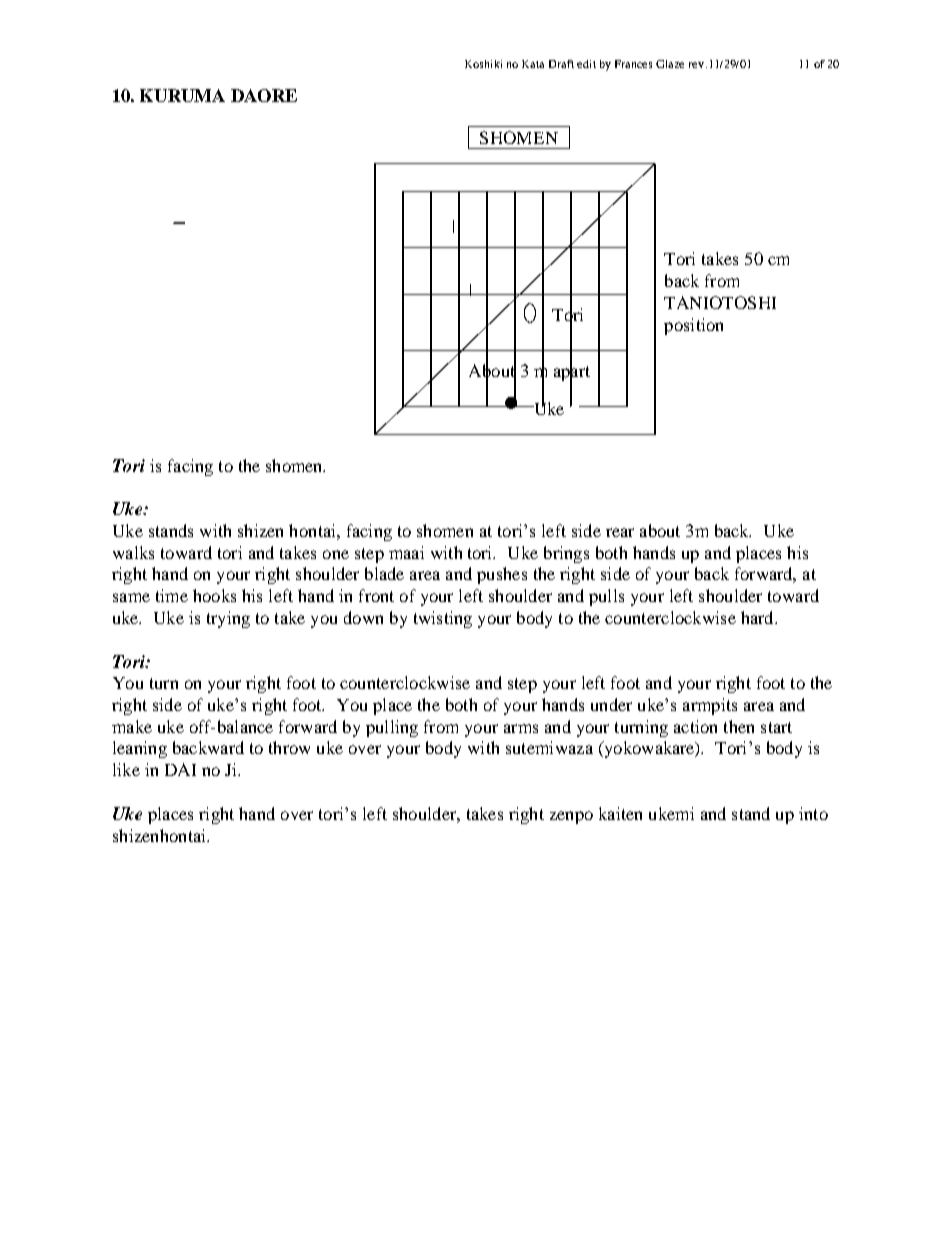 This image has height=1233, width=952. What do you see at coordinates (670, 64) in the image?
I see `Glaze` at bounding box center [670, 64].
